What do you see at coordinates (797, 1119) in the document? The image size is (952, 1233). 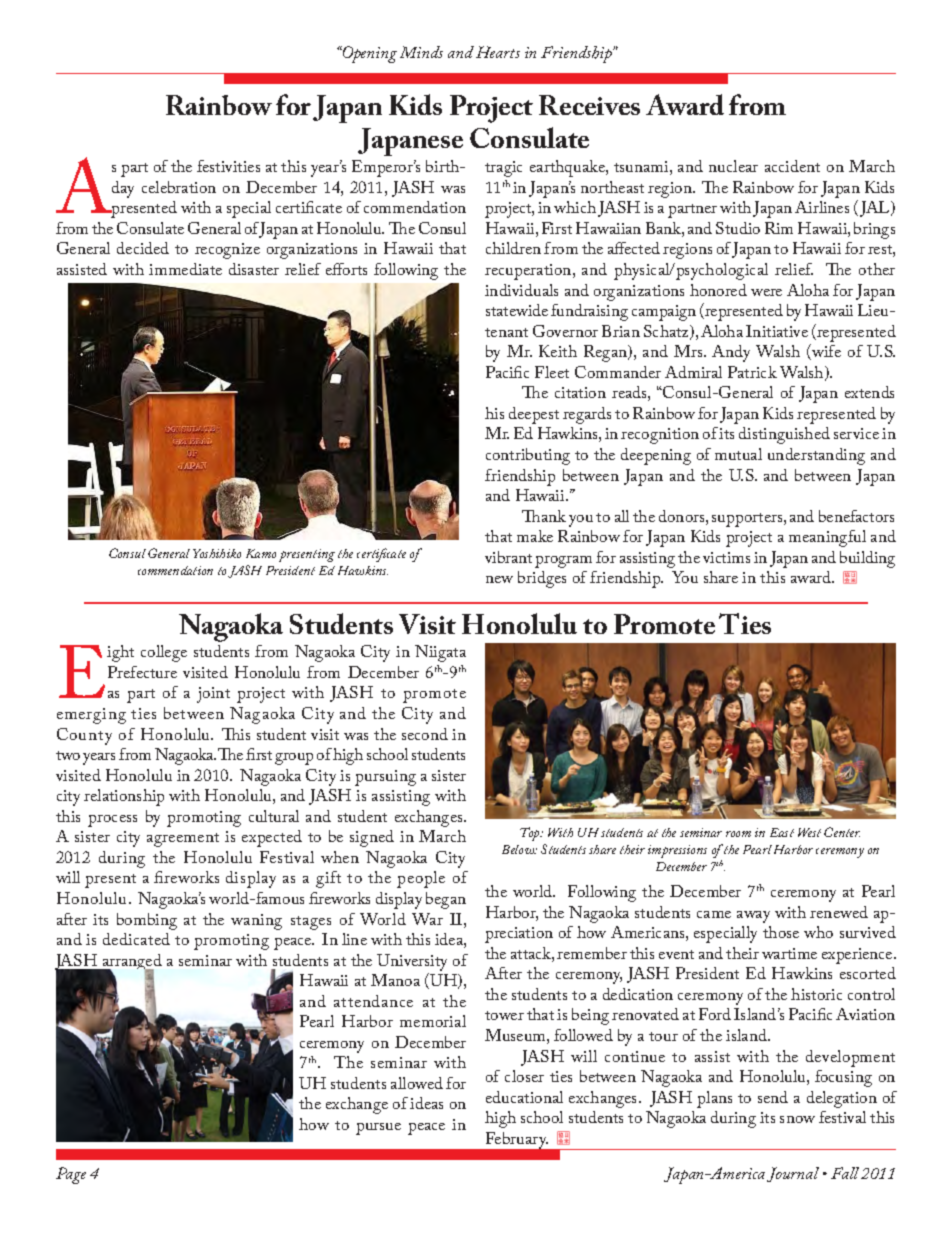 I see `snow` at bounding box center [797, 1119].
